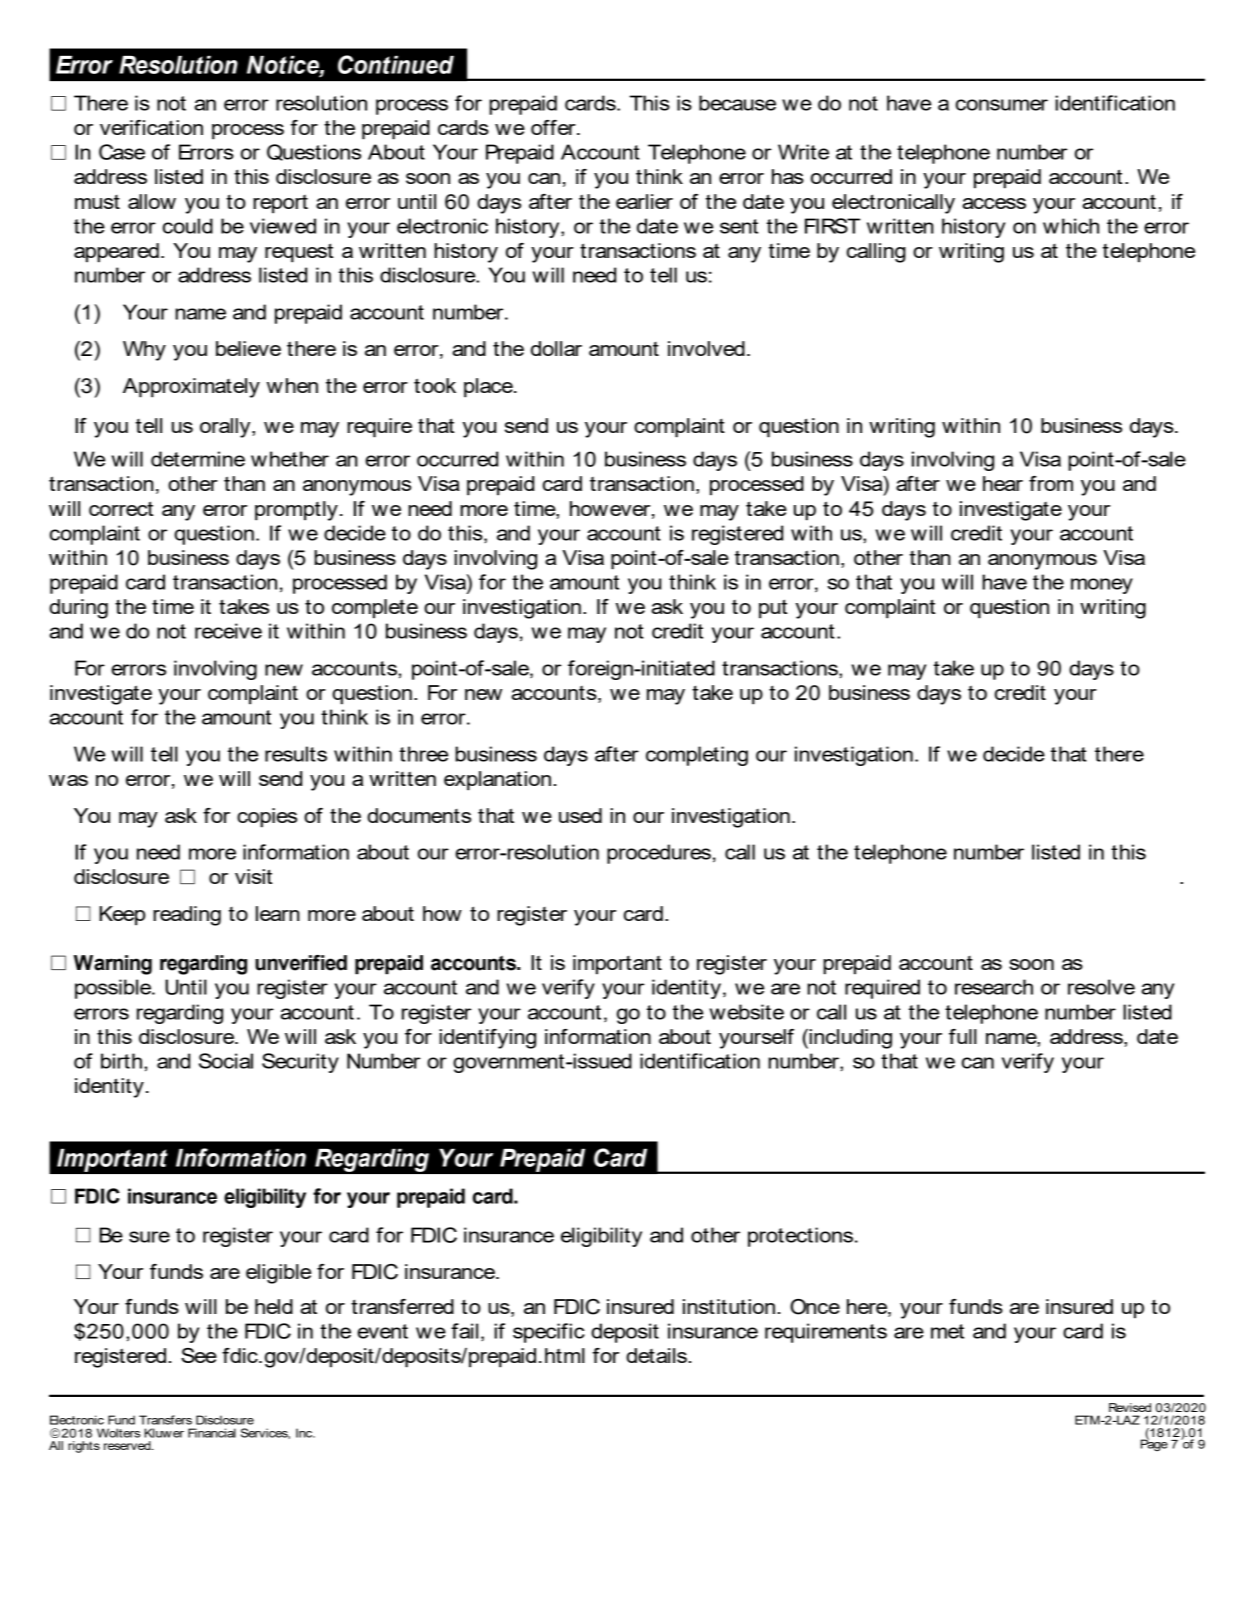  Describe the element at coordinates (165, 1420) in the page. I see `Transfers` at that location.
